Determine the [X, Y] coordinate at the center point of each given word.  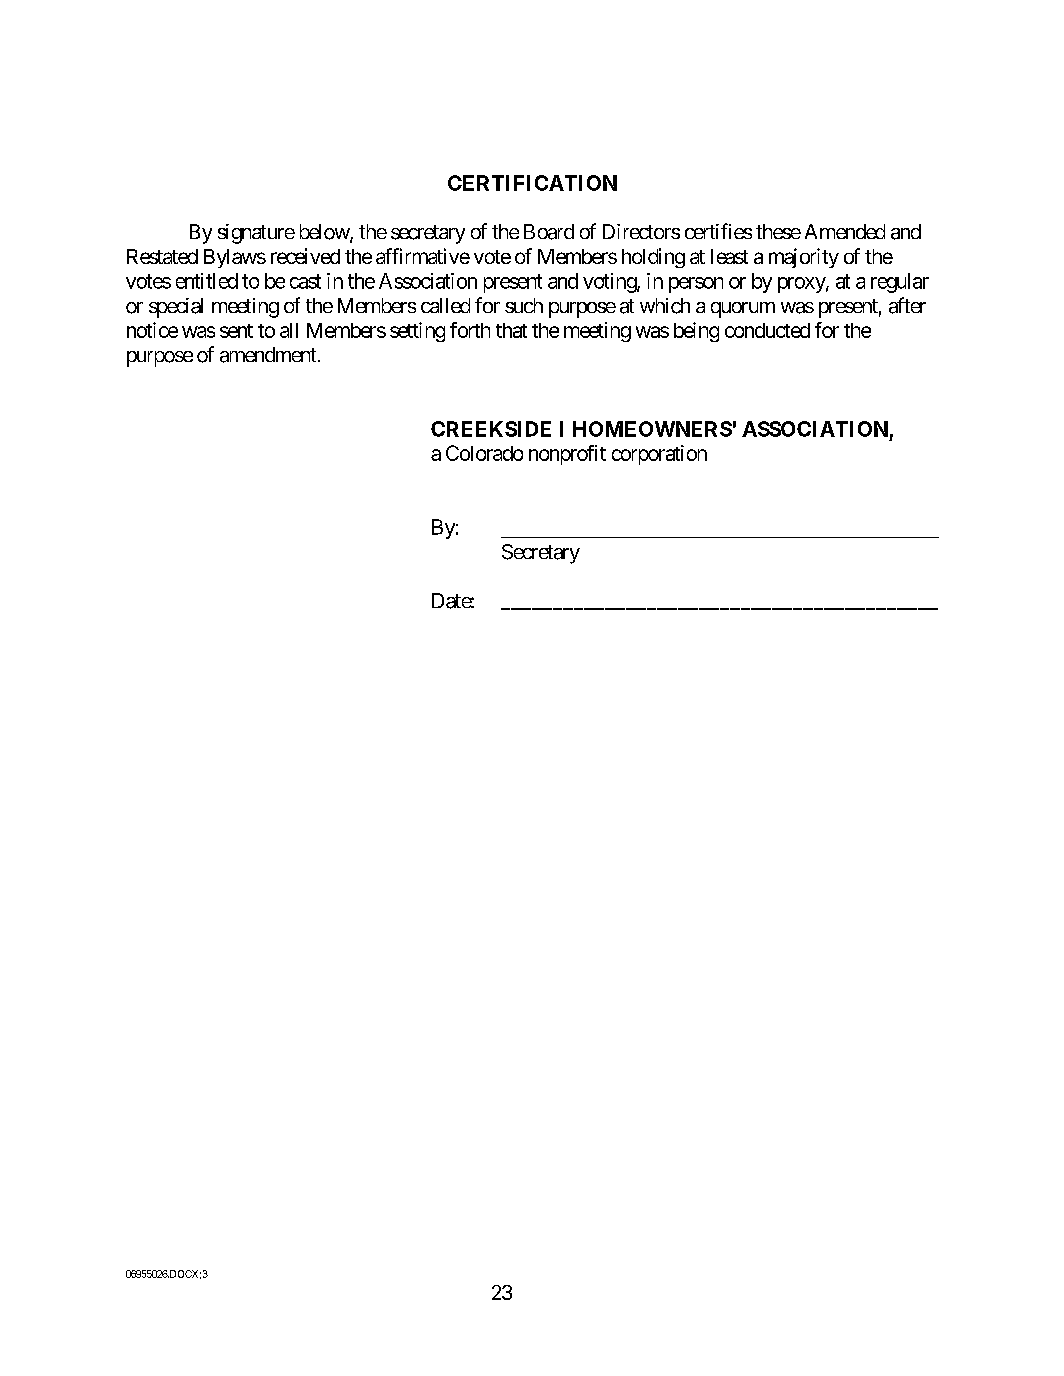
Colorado [484, 453]
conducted [767, 330]
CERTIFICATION [532, 183]
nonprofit [567, 455]
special [176, 308]
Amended [845, 231]
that [511, 330]
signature [256, 234]
